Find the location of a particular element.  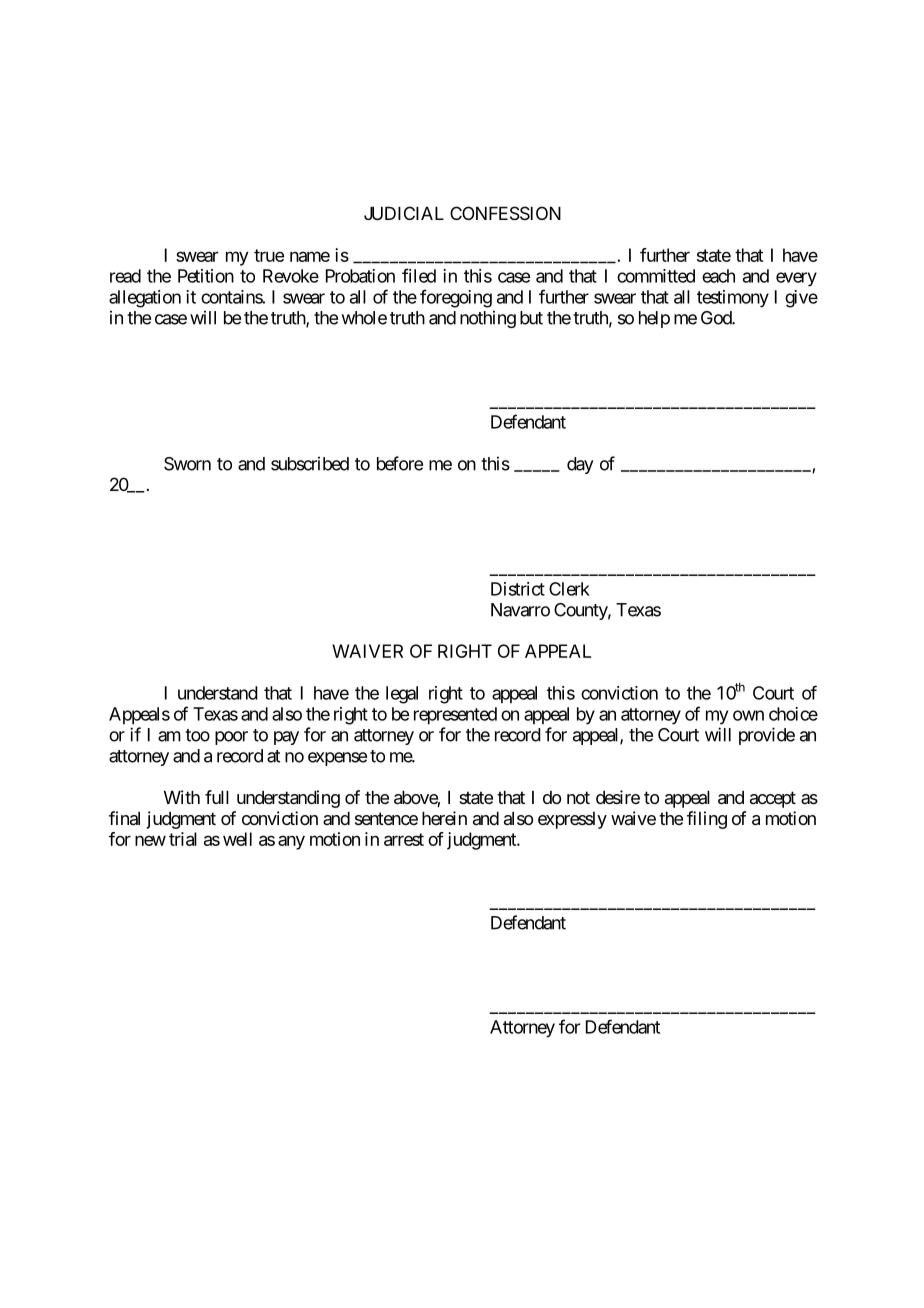

Clerk is located at coordinates (569, 589).
